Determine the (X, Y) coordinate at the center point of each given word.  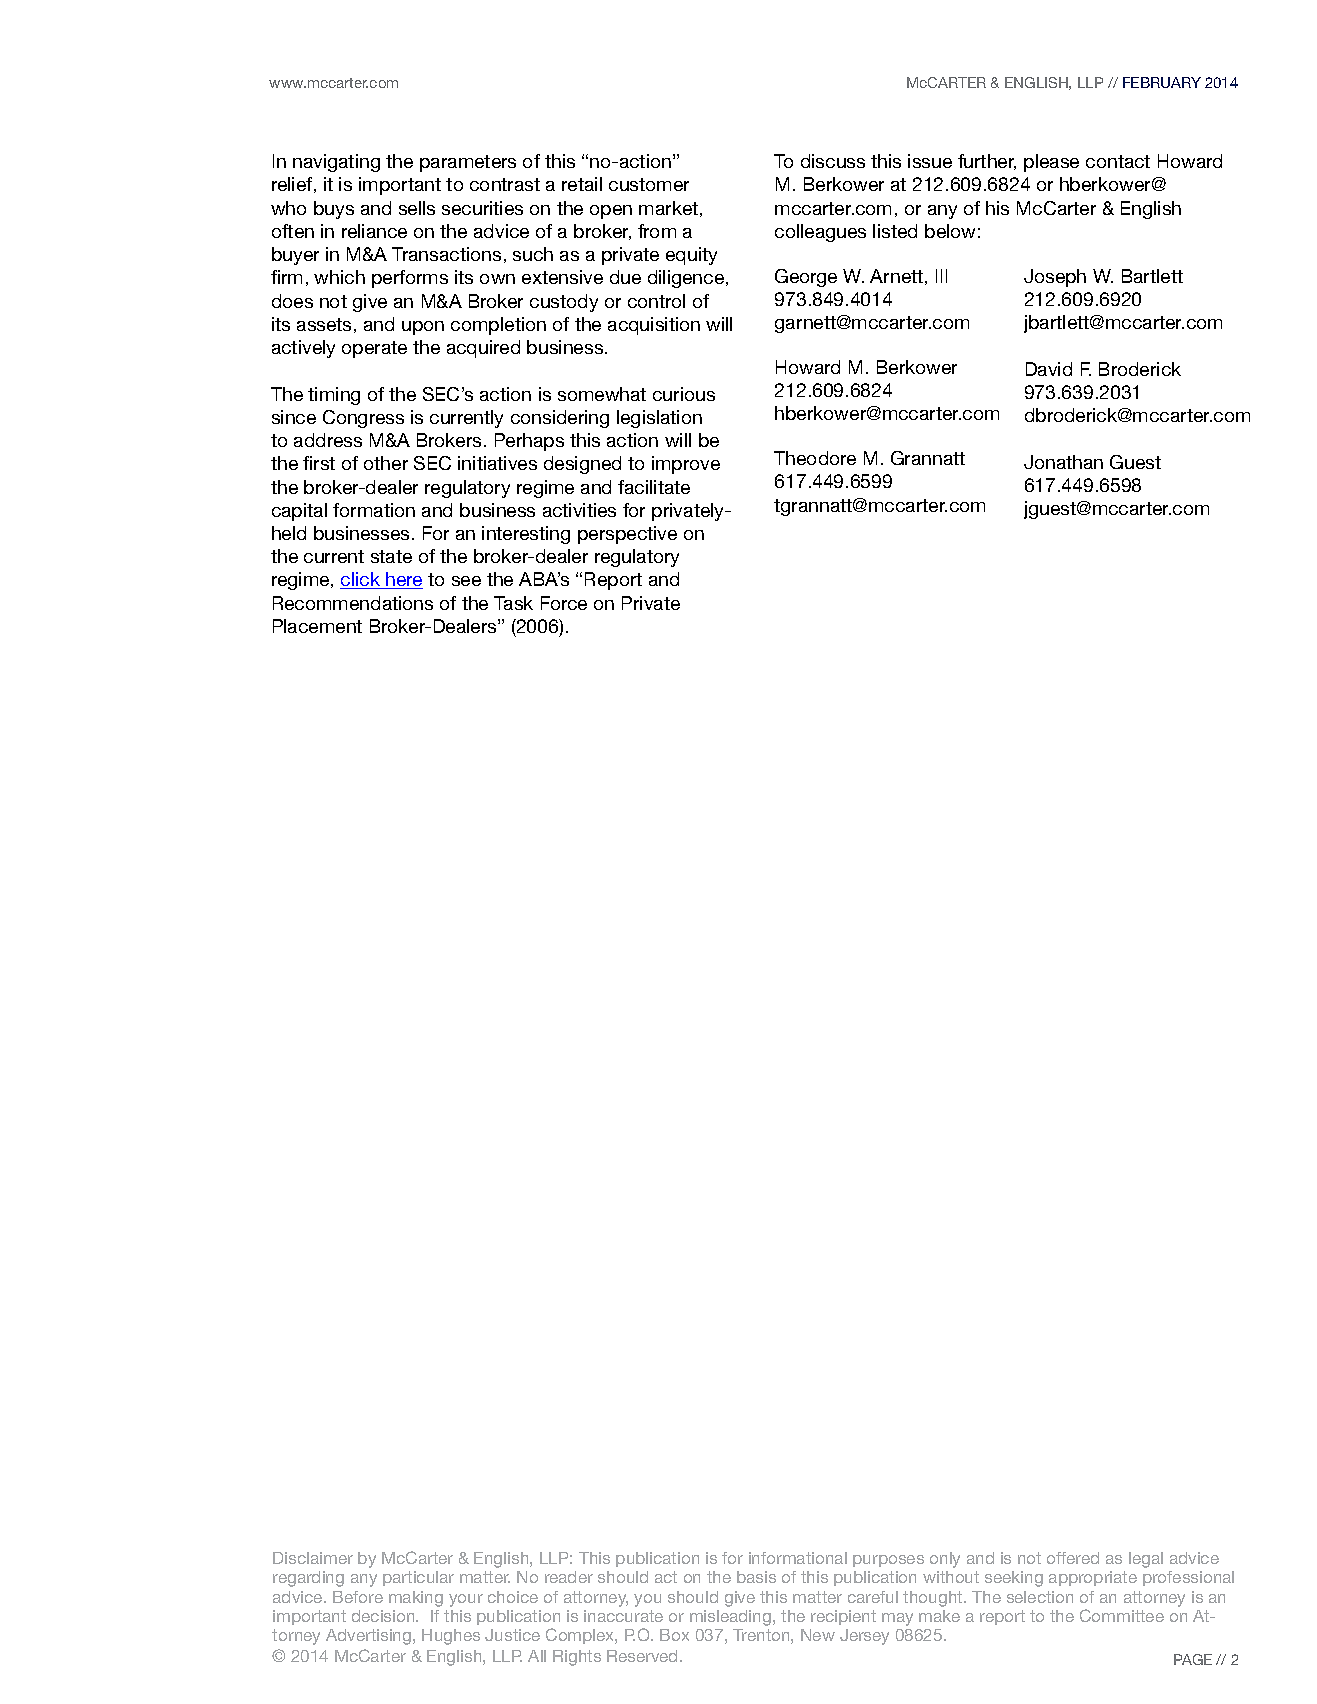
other (386, 463)
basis (756, 1577)
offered (1073, 1558)
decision (384, 1616)
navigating (336, 163)
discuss (833, 161)
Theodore (815, 458)
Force (564, 603)
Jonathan (1063, 462)
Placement (317, 626)
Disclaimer (313, 1558)
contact (1118, 161)
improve (686, 465)
